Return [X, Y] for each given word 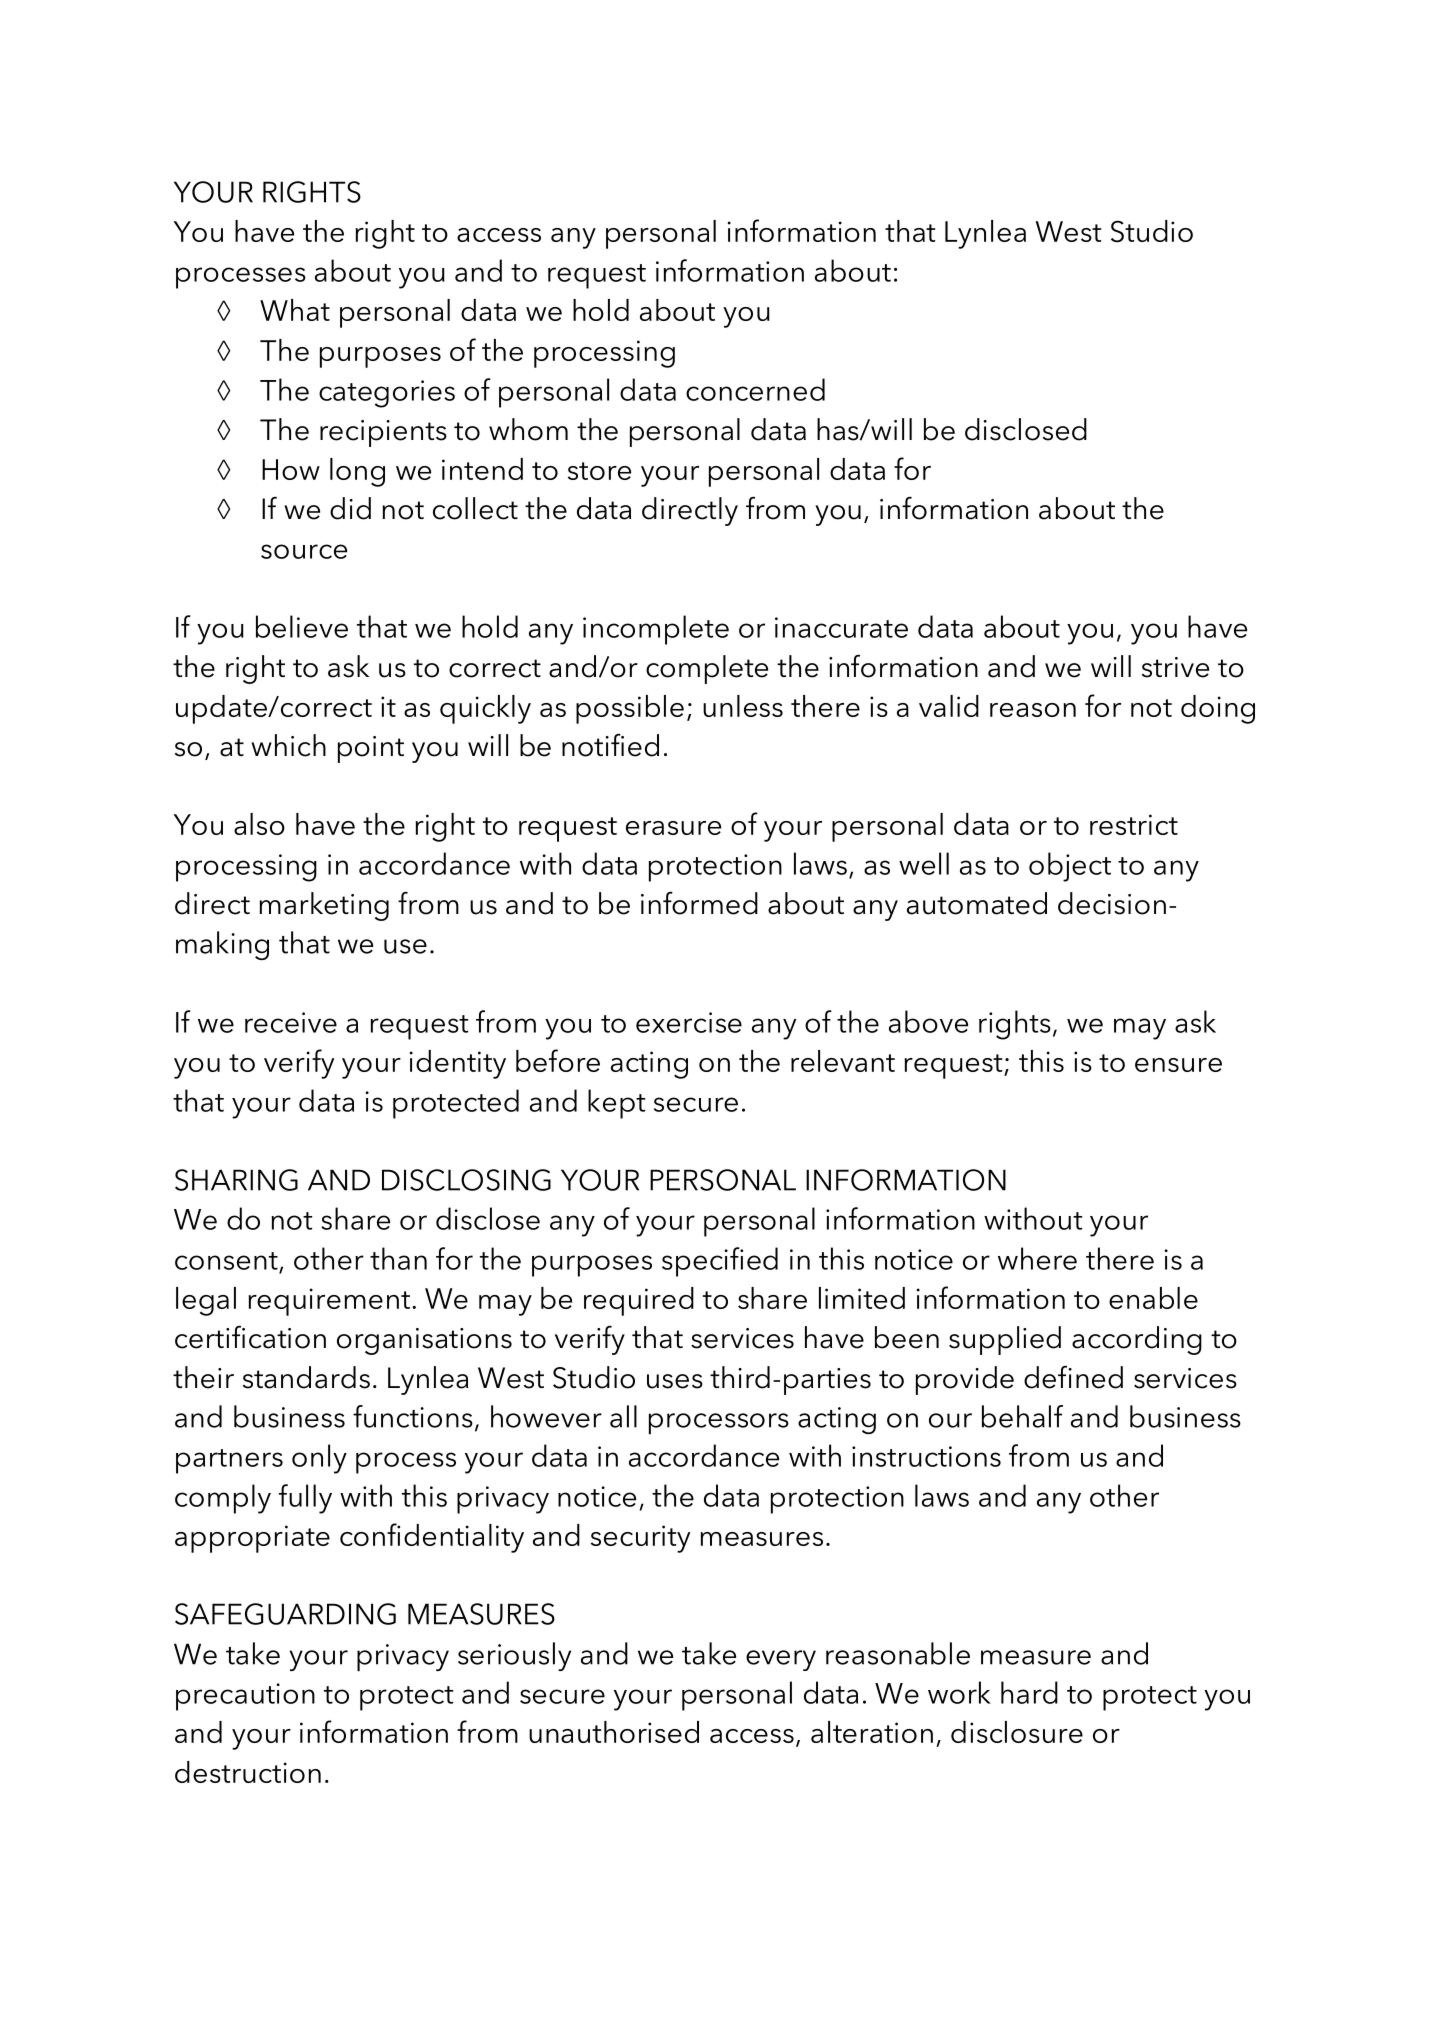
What [295, 310]
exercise [689, 1022]
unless [743, 706]
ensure [1178, 1065]
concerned [755, 389]
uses [675, 1381]
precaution [245, 1697]
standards [306, 1377]
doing [1218, 709]
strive [1175, 667]
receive [291, 1022]
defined [1073, 1377]
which [288, 745]
